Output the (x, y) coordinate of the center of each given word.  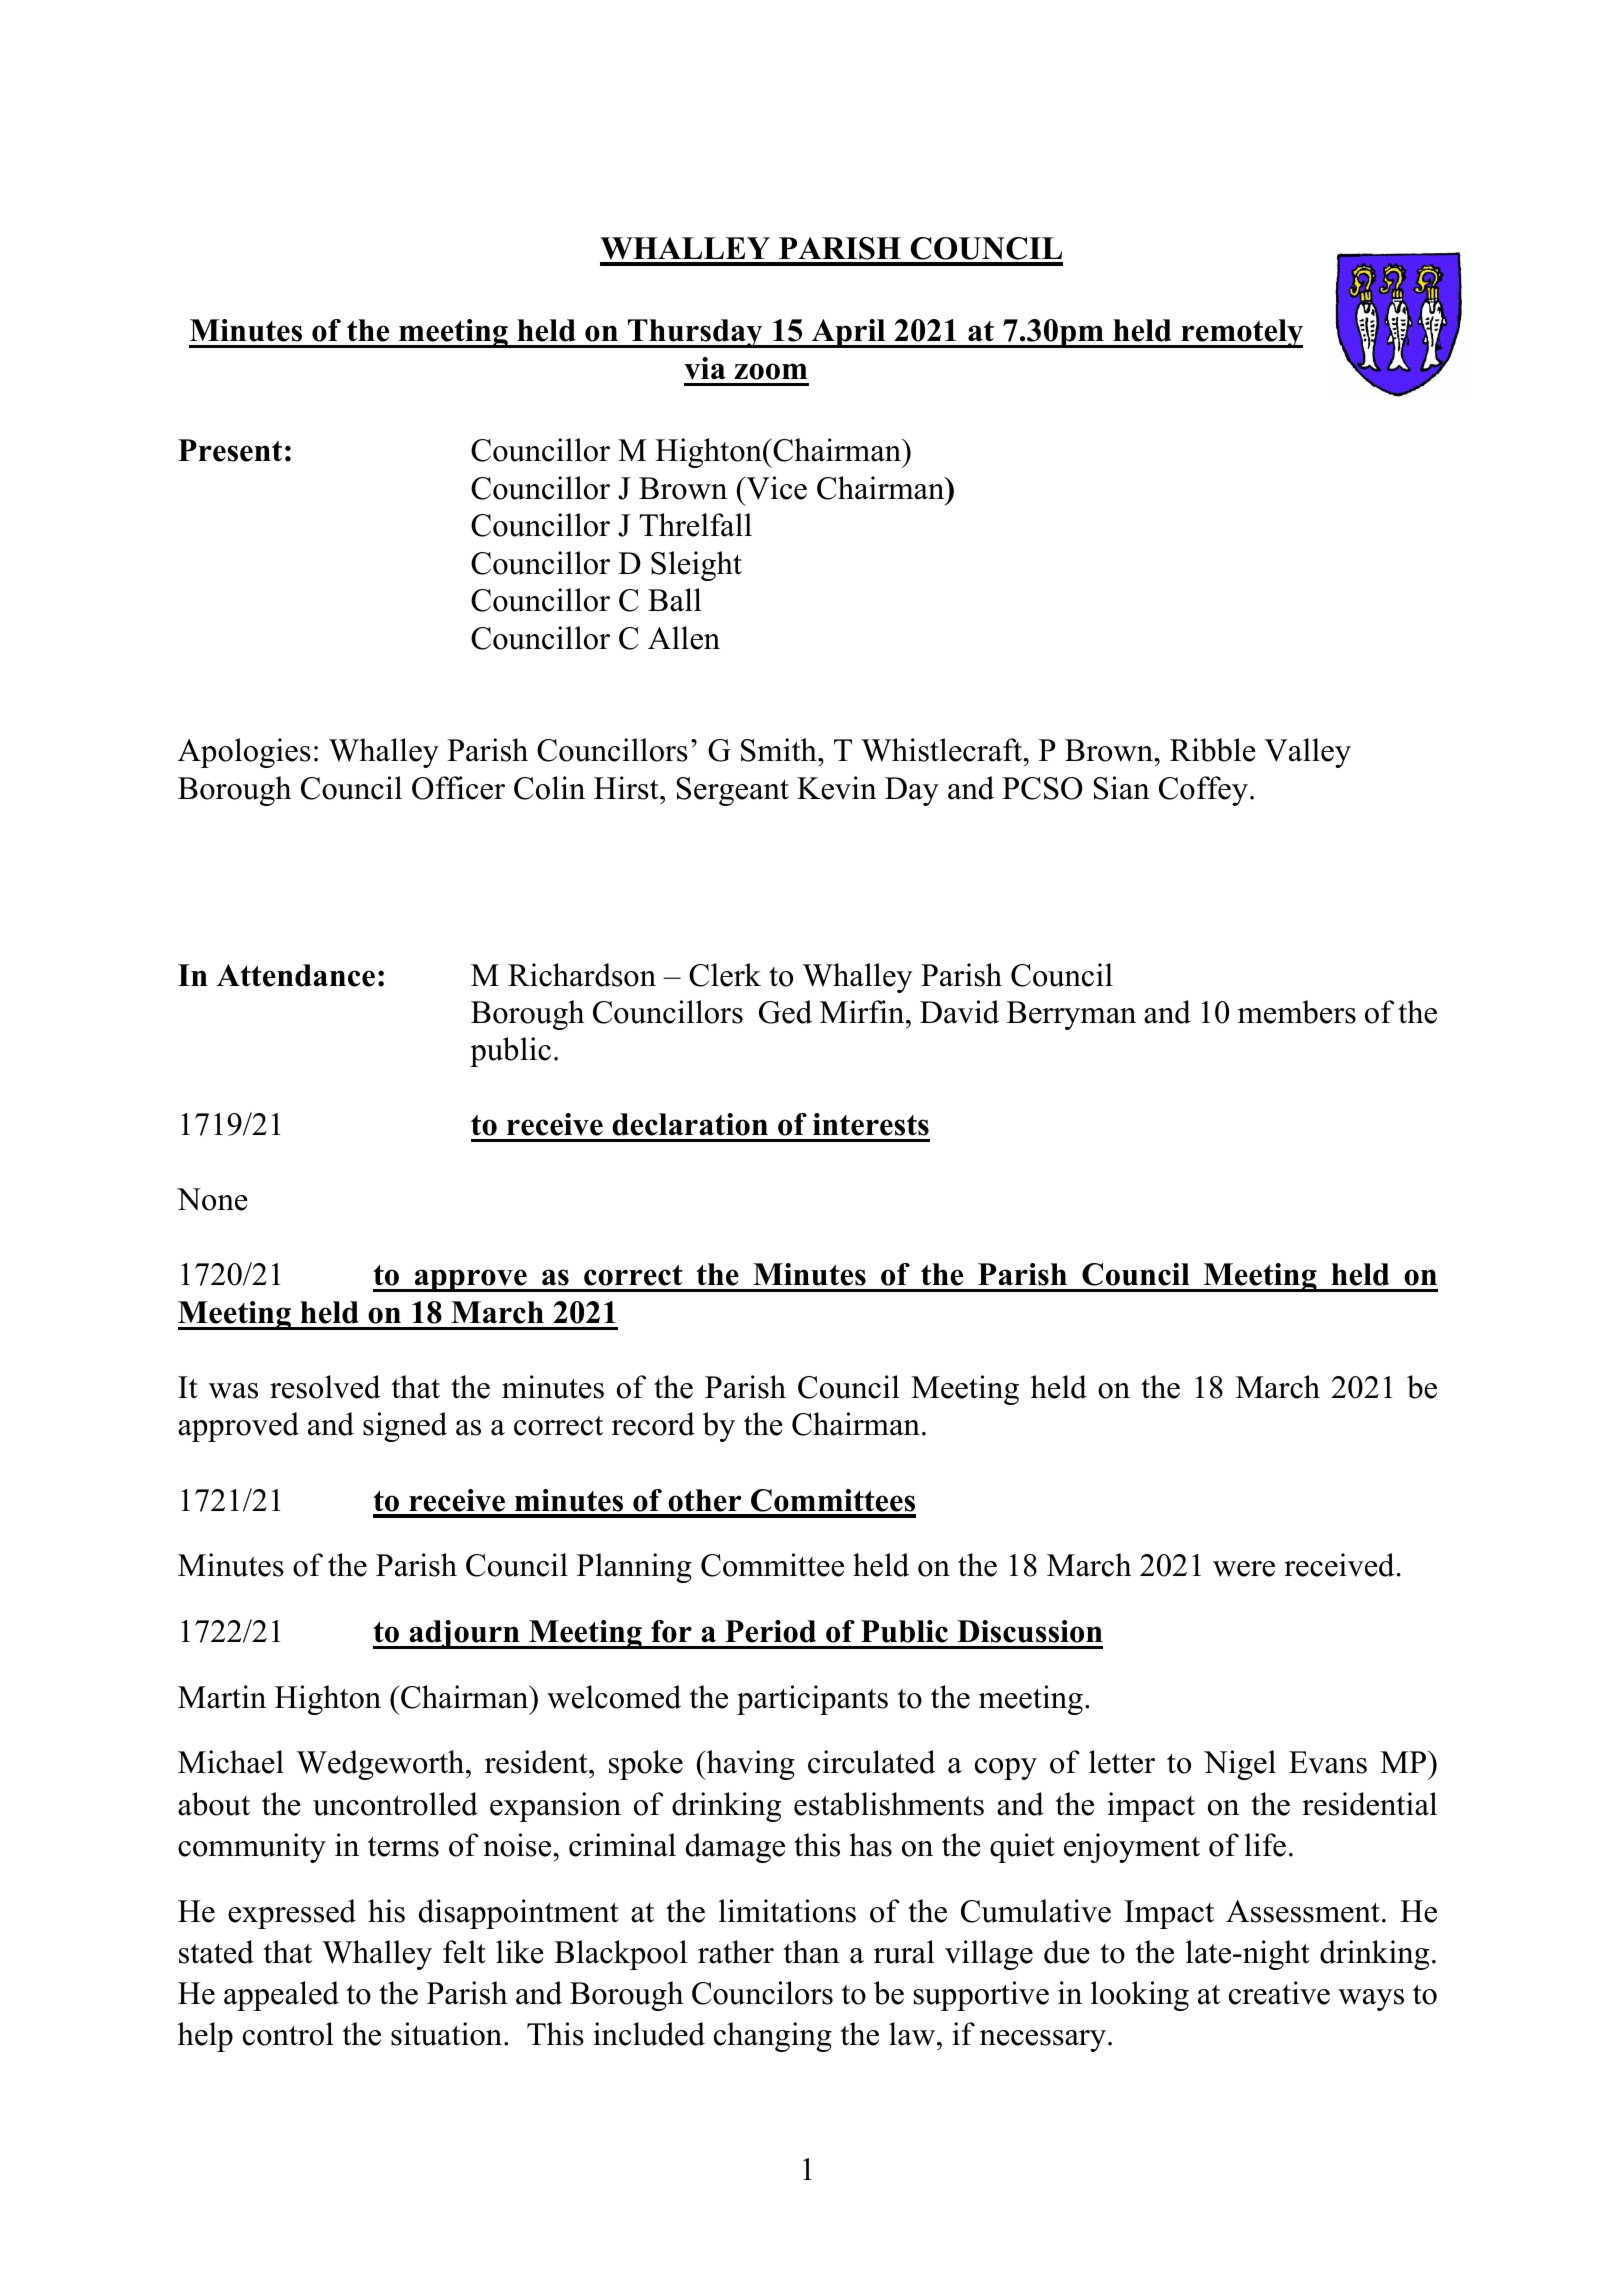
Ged (785, 1012)
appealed (281, 1996)
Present (230, 450)
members (1297, 1012)
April (848, 333)
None (212, 1199)
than (811, 1952)
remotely (1241, 333)
